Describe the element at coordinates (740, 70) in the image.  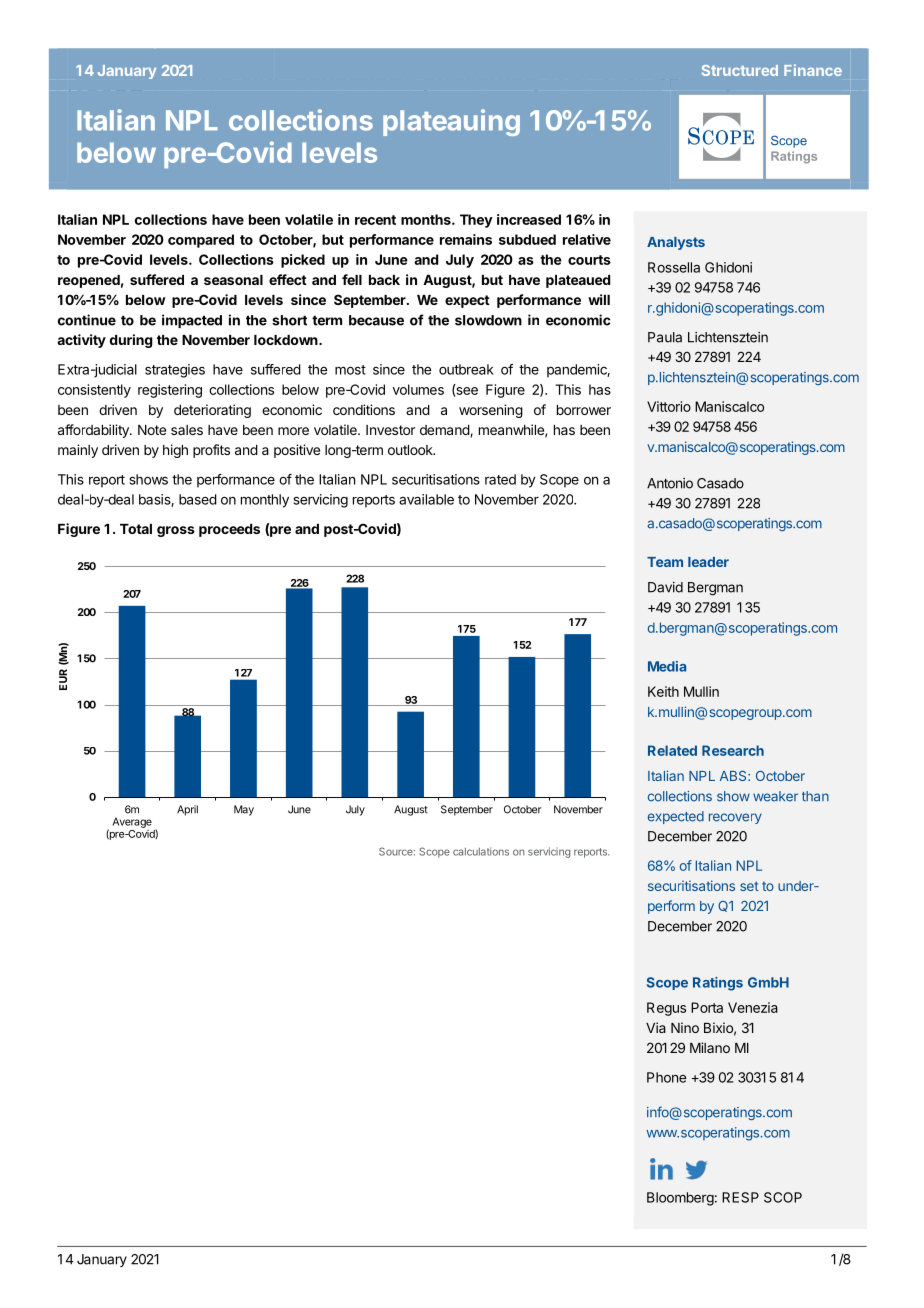
I see `Structured` at that location.
